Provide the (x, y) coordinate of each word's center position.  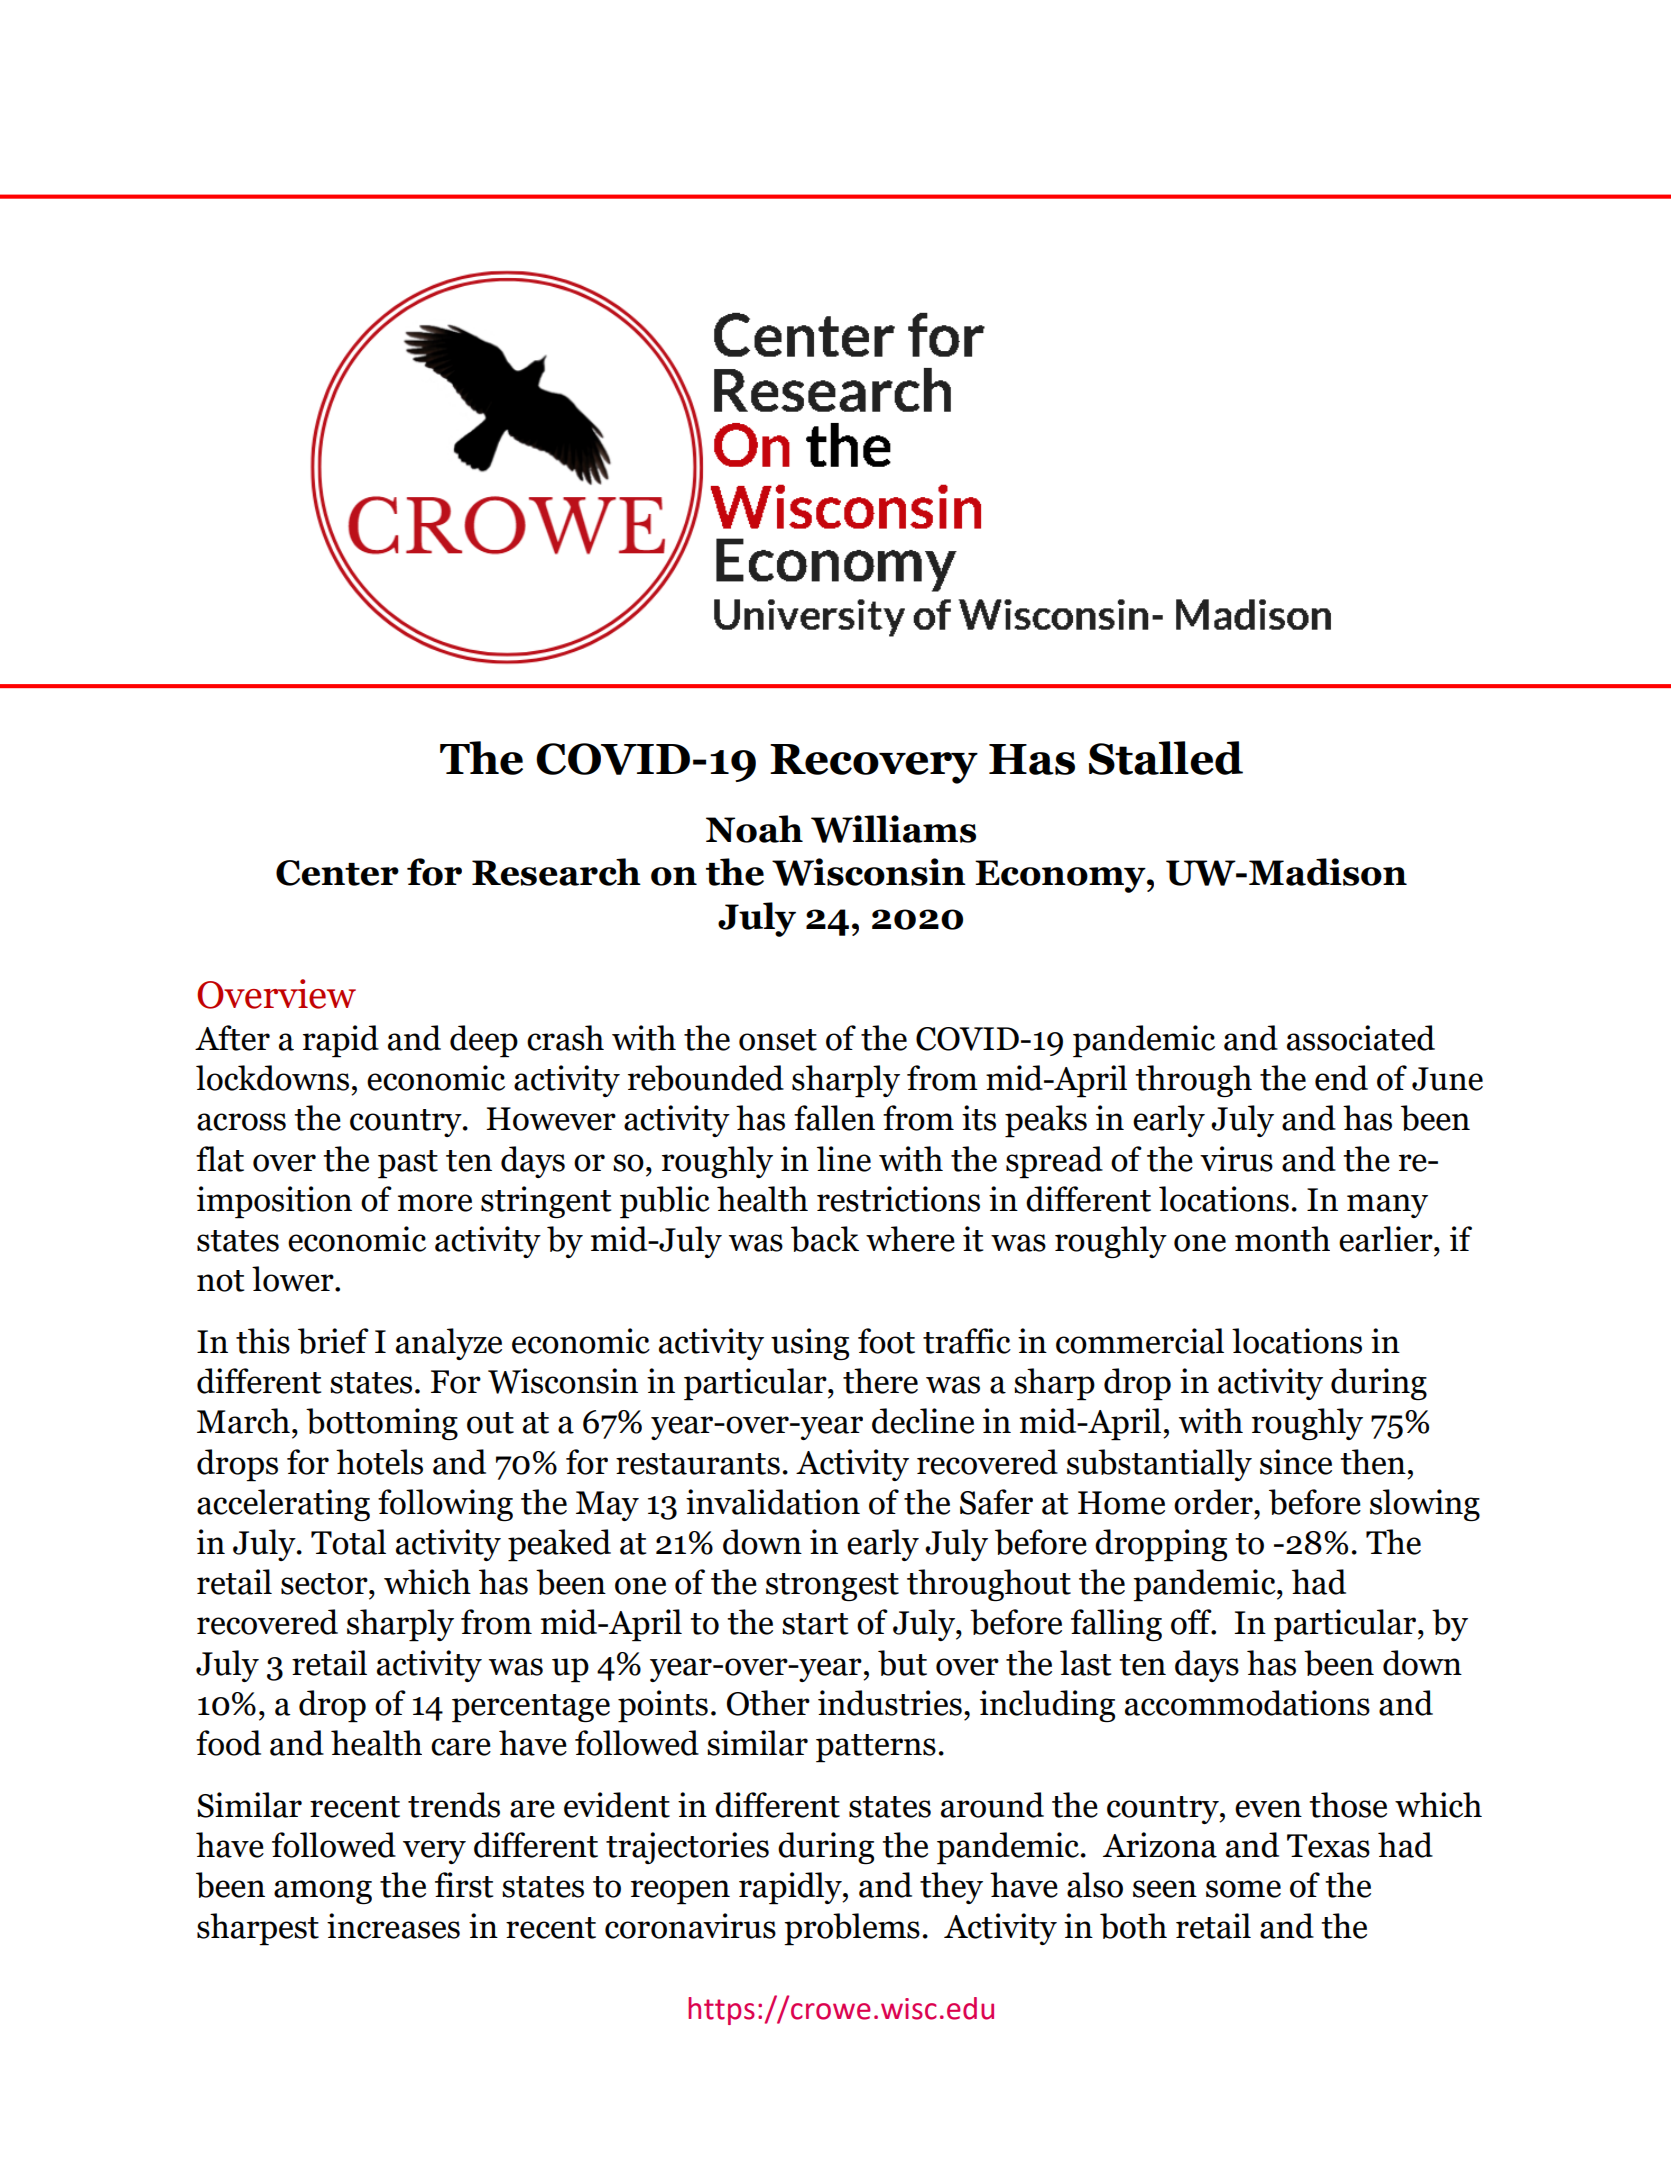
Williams (893, 829)
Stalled (1166, 758)
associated (1361, 1038)
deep (484, 1041)
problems (852, 1929)
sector (325, 1584)
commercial (1140, 1341)
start (815, 1624)
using (810, 1344)
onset (778, 1040)
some (1243, 1889)
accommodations (1247, 1703)
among (323, 1892)
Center (337, 873)
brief (333, 1341)
